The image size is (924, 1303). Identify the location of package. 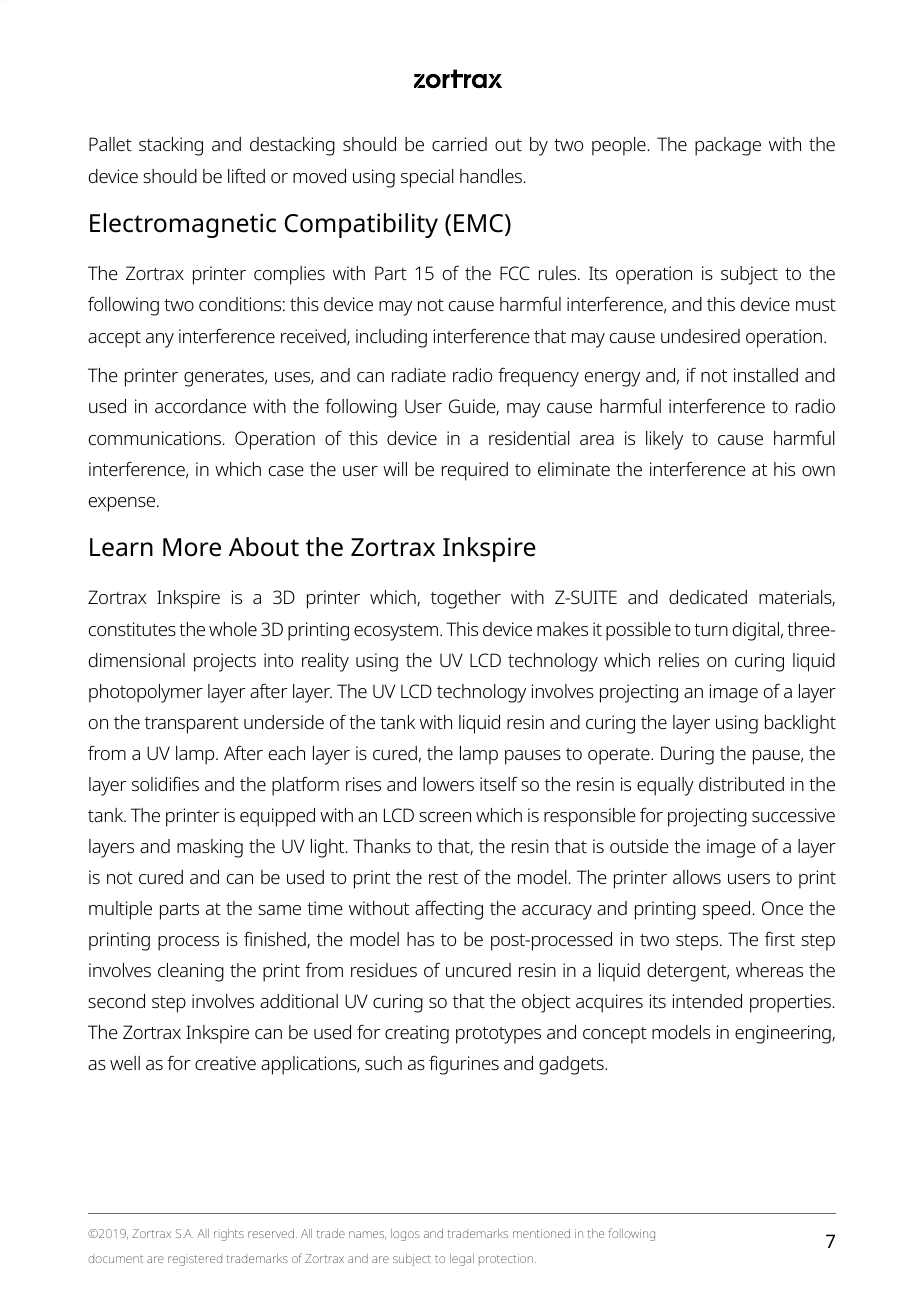
(728, 146).
